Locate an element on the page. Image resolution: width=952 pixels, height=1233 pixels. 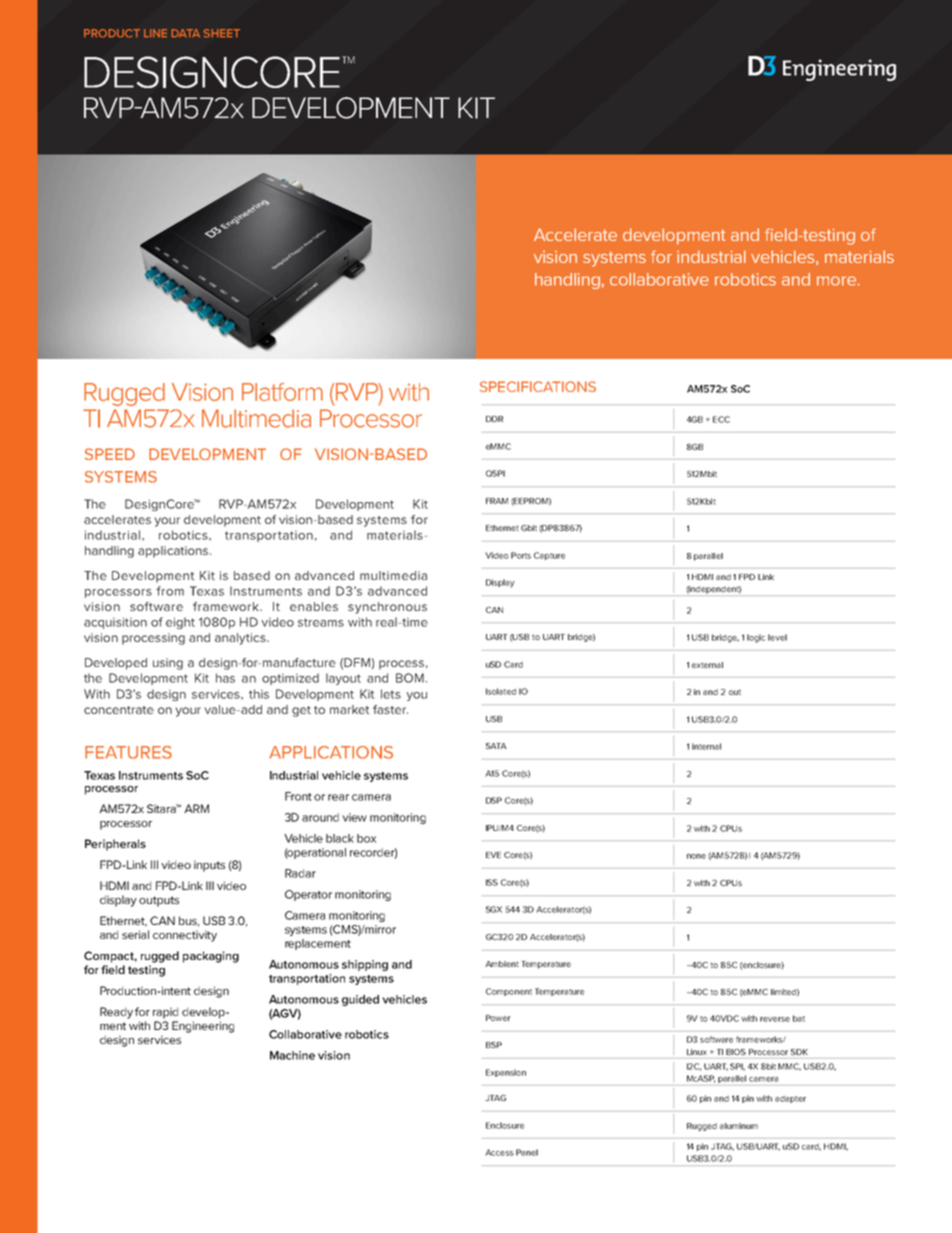
DDR is located at coordinates (494, 419).
